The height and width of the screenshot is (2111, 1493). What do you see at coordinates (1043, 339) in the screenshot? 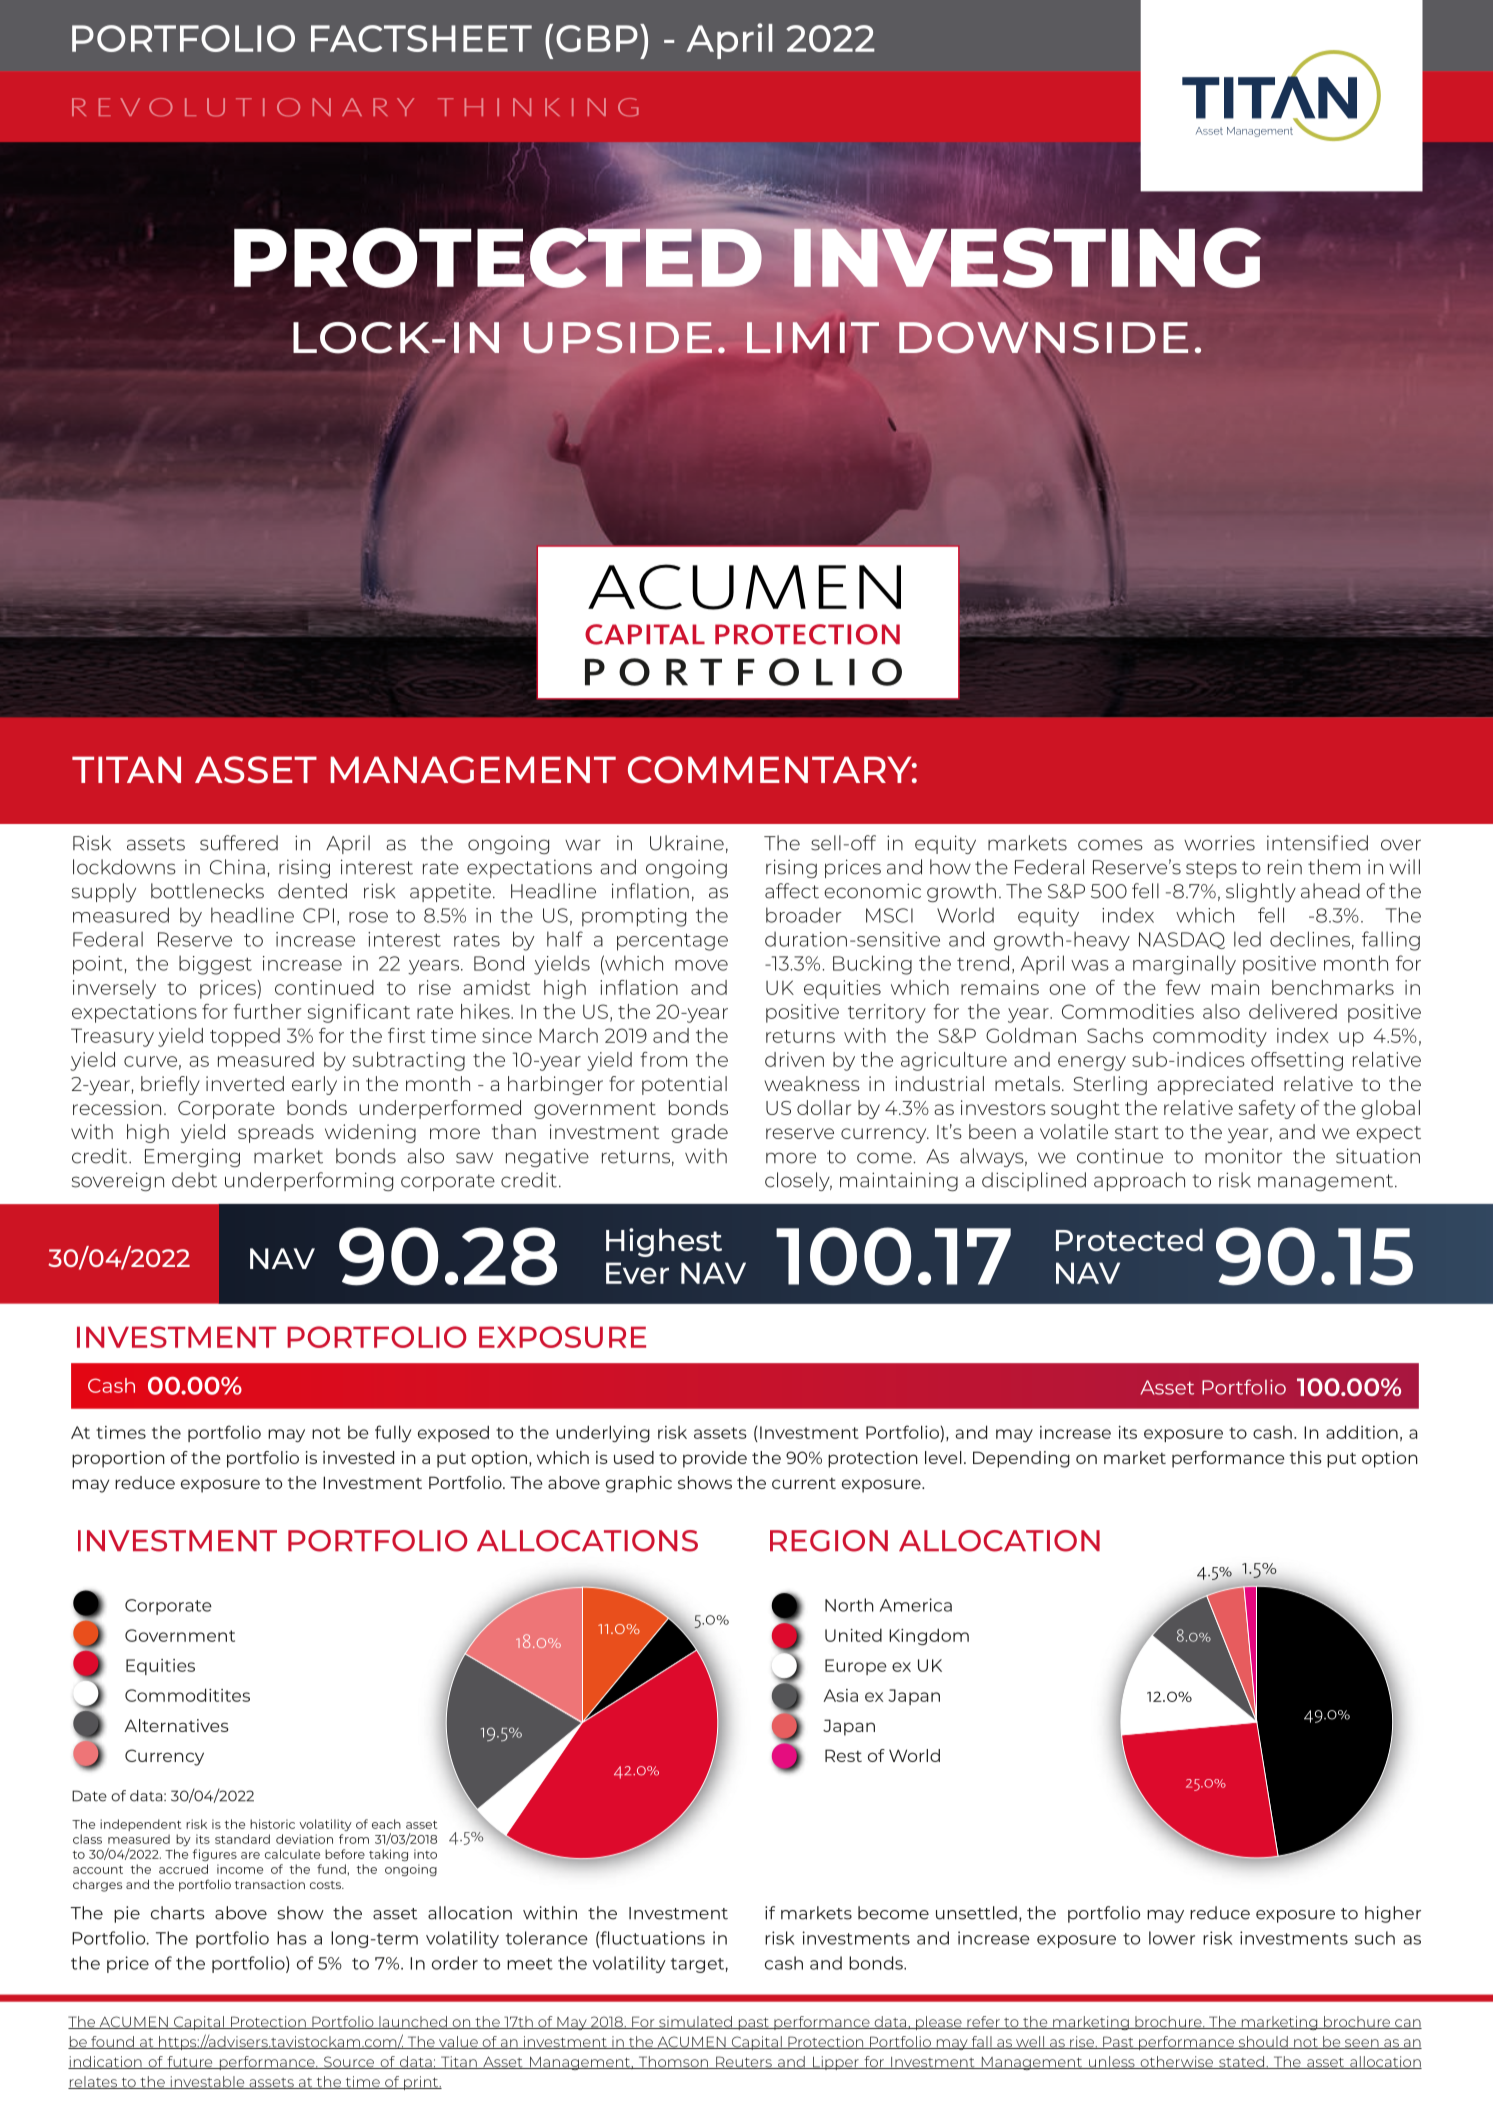
I see `DOWNSIDE` at bounding box center [1043, 339].
